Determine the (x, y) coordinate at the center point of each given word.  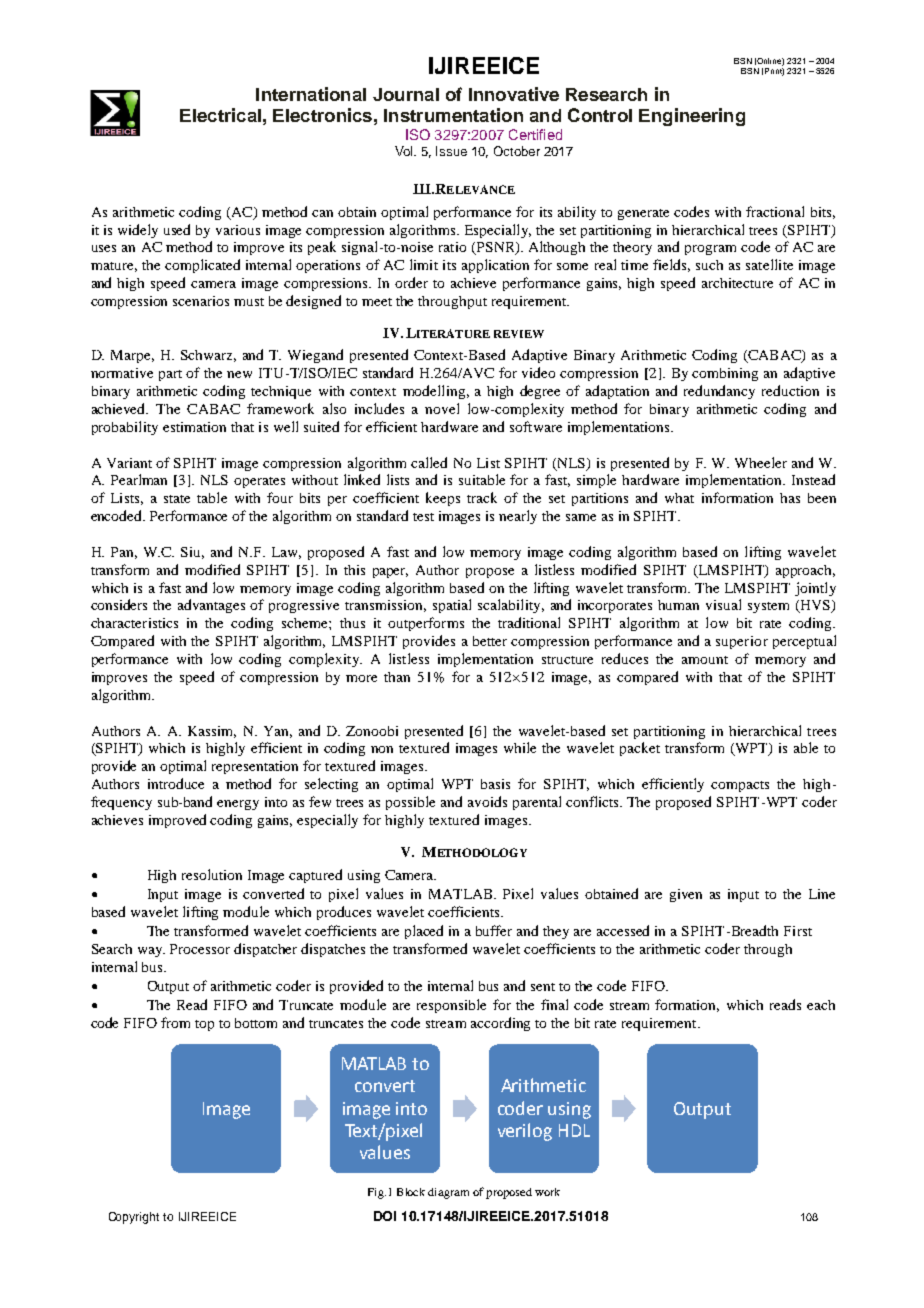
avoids (487, 801)
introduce (176, 783)
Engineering (692, 117)
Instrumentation (453, 115)
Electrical (220, 115)
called (429, 462)
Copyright (134, 1218)
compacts (740, 786)
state (177, 499)
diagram (448, 1193)
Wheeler (761, 462)
